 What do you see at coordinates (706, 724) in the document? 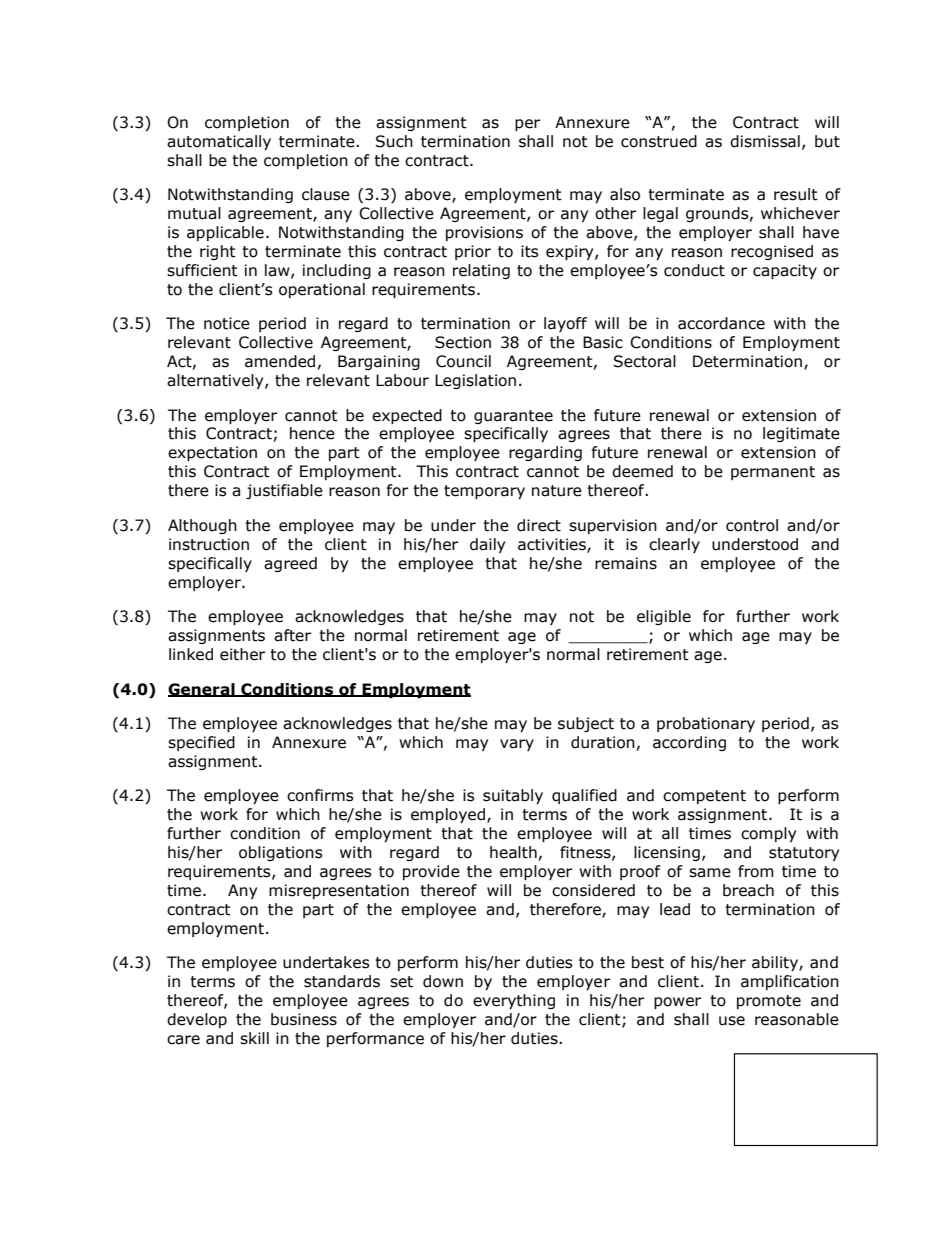
I see `probationary` at bounding box center [706, 724].
